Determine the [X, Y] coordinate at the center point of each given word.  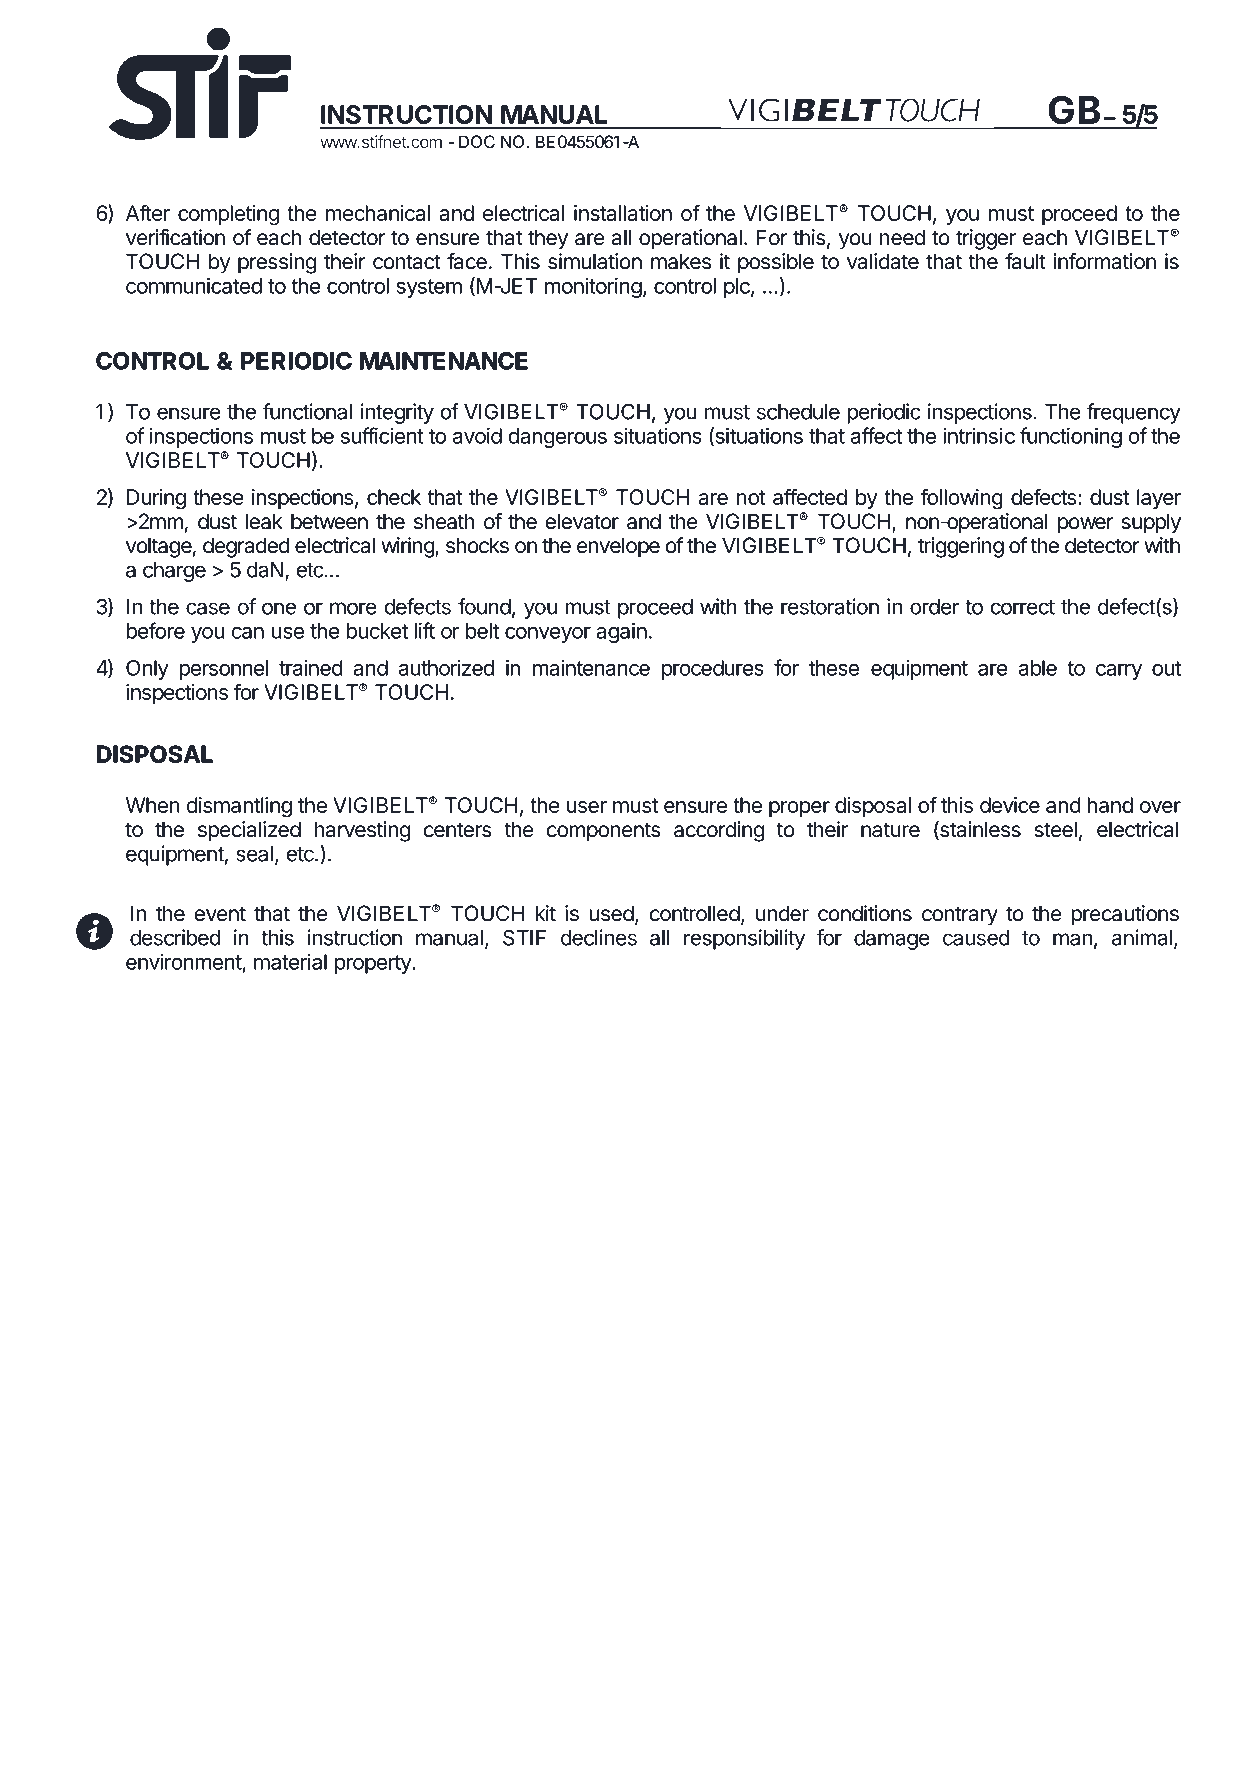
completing [228, 215]
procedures [713, 670]
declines [599, 937]
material [290, 962]
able [1038, 668]
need [902, 237]
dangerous [557, 438]
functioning [1071, 437]
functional [307, 411]
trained [311, 668]
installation [623, 213]
